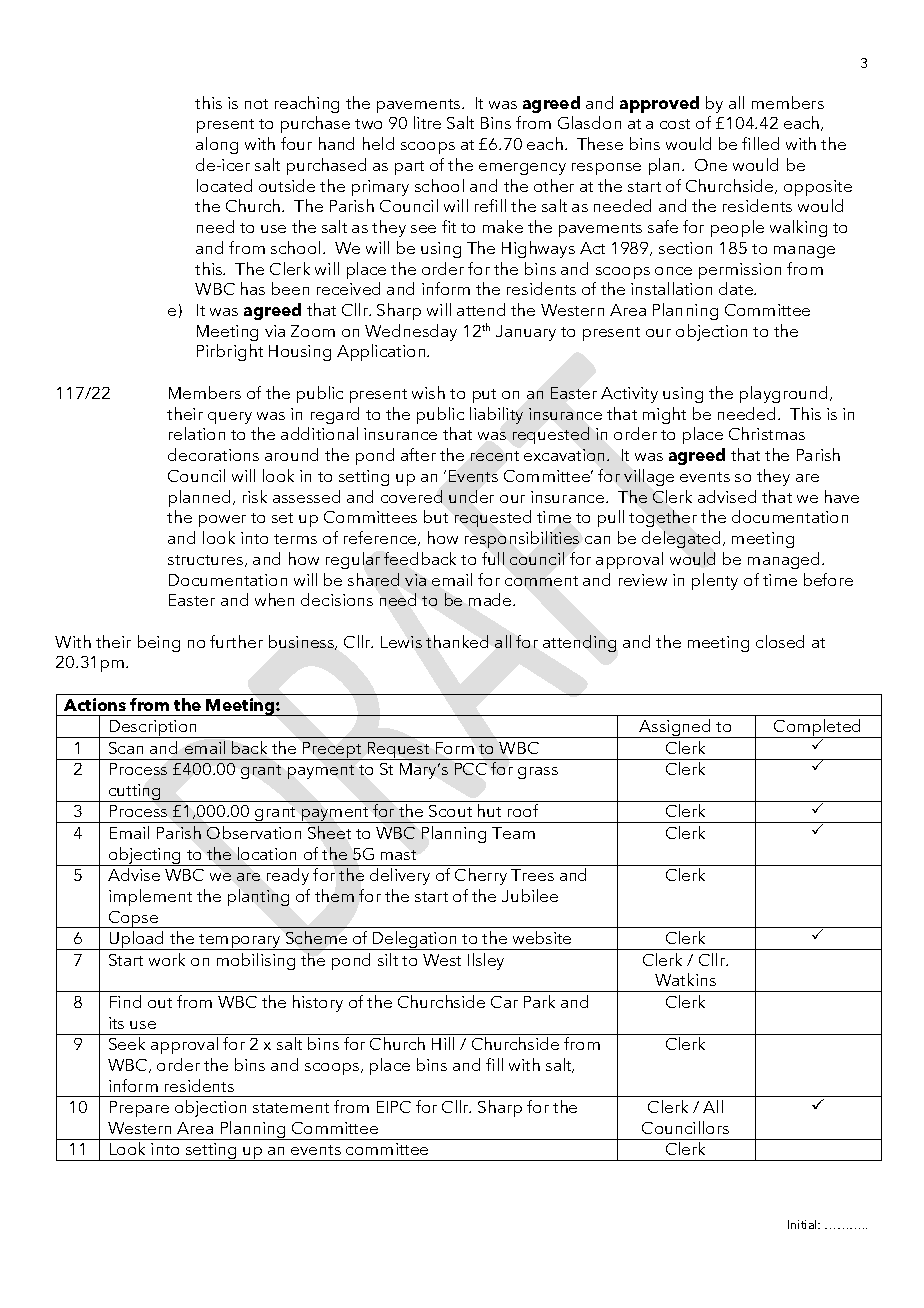 The width and height of the screenshot is (924, 1308). I want to click on Hill, so click(443, 1043).
